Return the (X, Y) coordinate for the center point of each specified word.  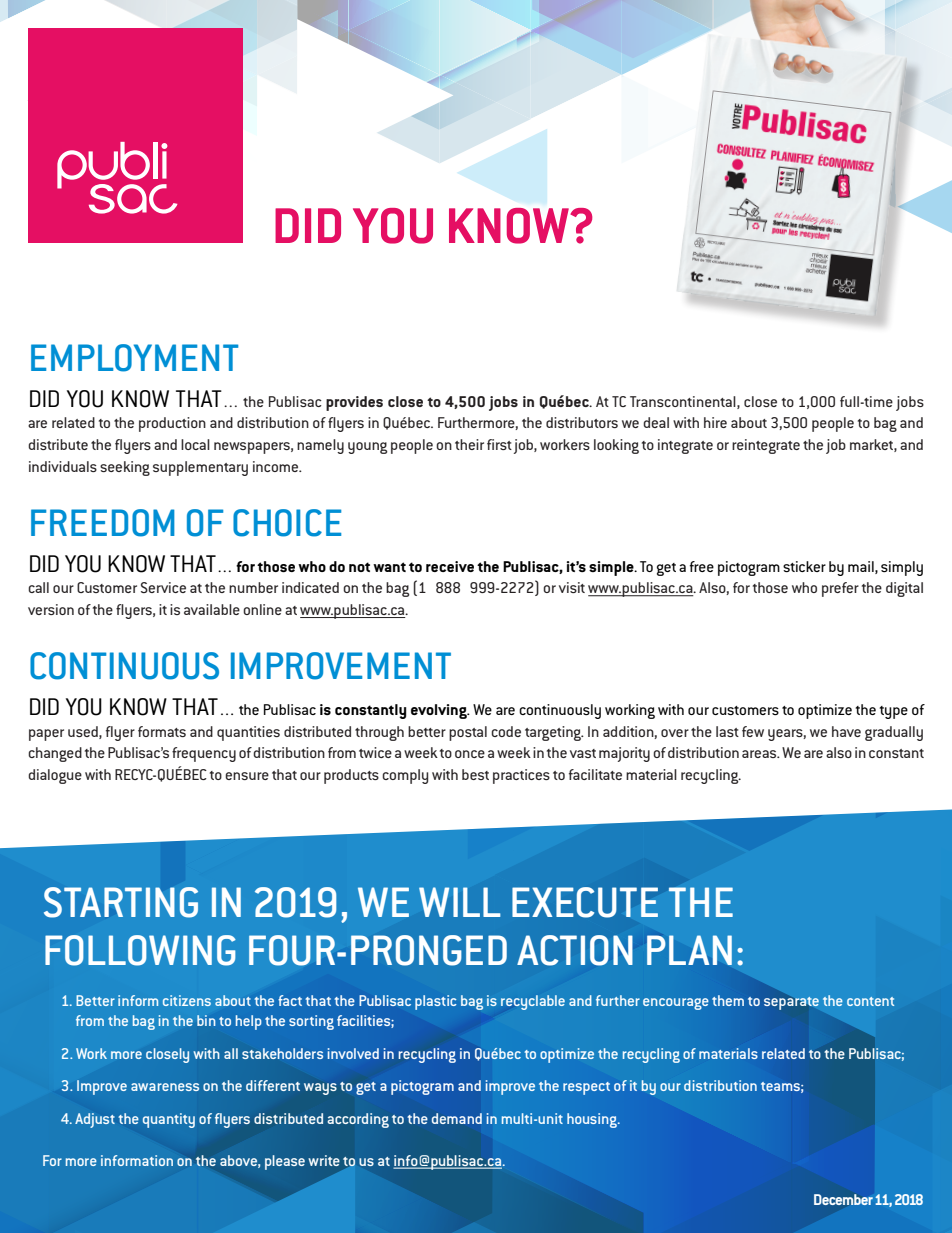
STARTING (121, 902)
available (212, 609)
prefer (840, 589)
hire (715, 422)
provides (354, 403)
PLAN (689, 950)
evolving (440, 711)
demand (457, 1118)
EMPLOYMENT (134, 358)
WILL (460, 902)
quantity (169, 1120)
